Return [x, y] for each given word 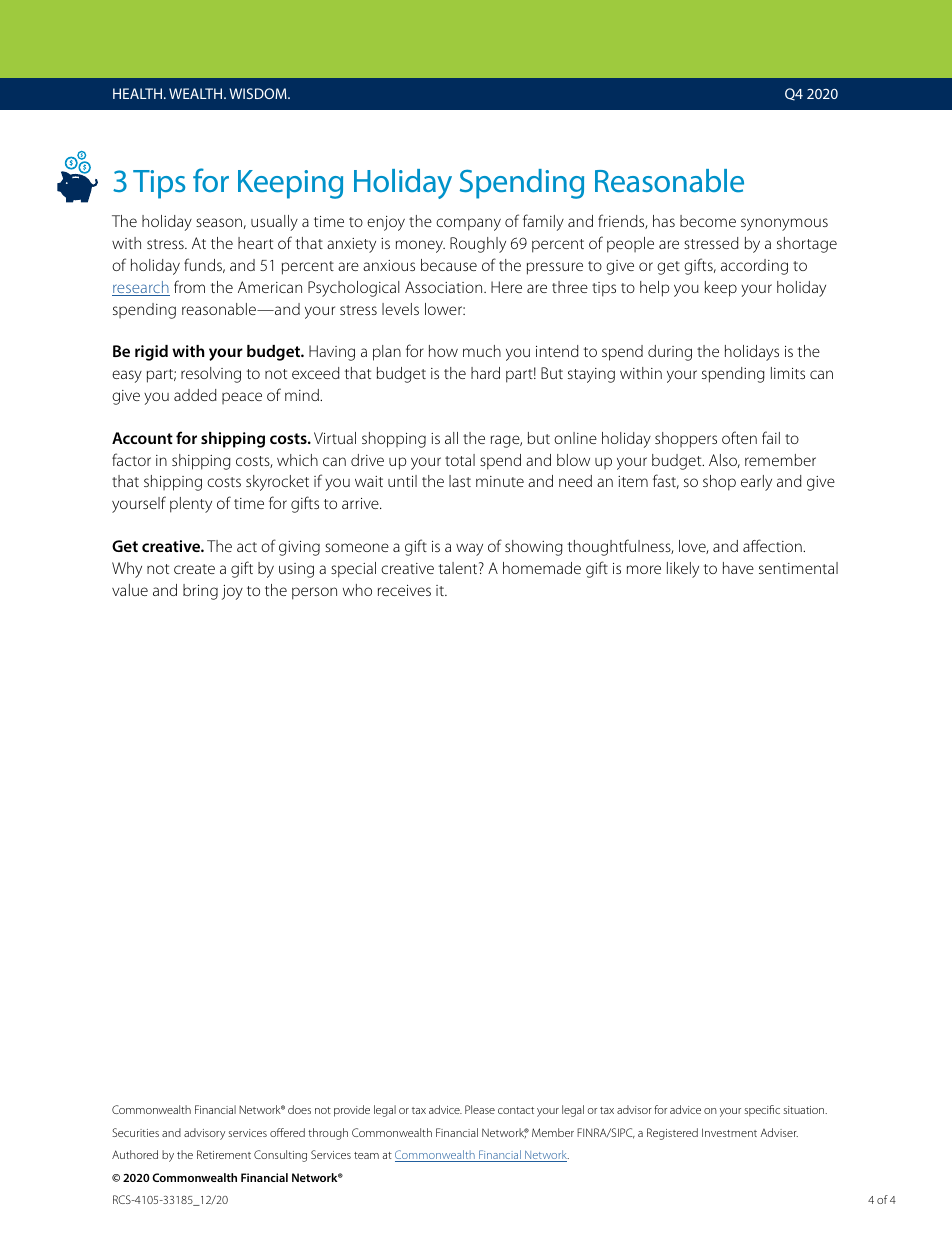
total [460, 460]
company [468, 224]
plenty [191, 505]
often [739, 437]
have [738, 568]
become [708, 221]
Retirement [224, 1154]
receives [404, 590]
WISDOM [259, 93]
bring [200, 592]
